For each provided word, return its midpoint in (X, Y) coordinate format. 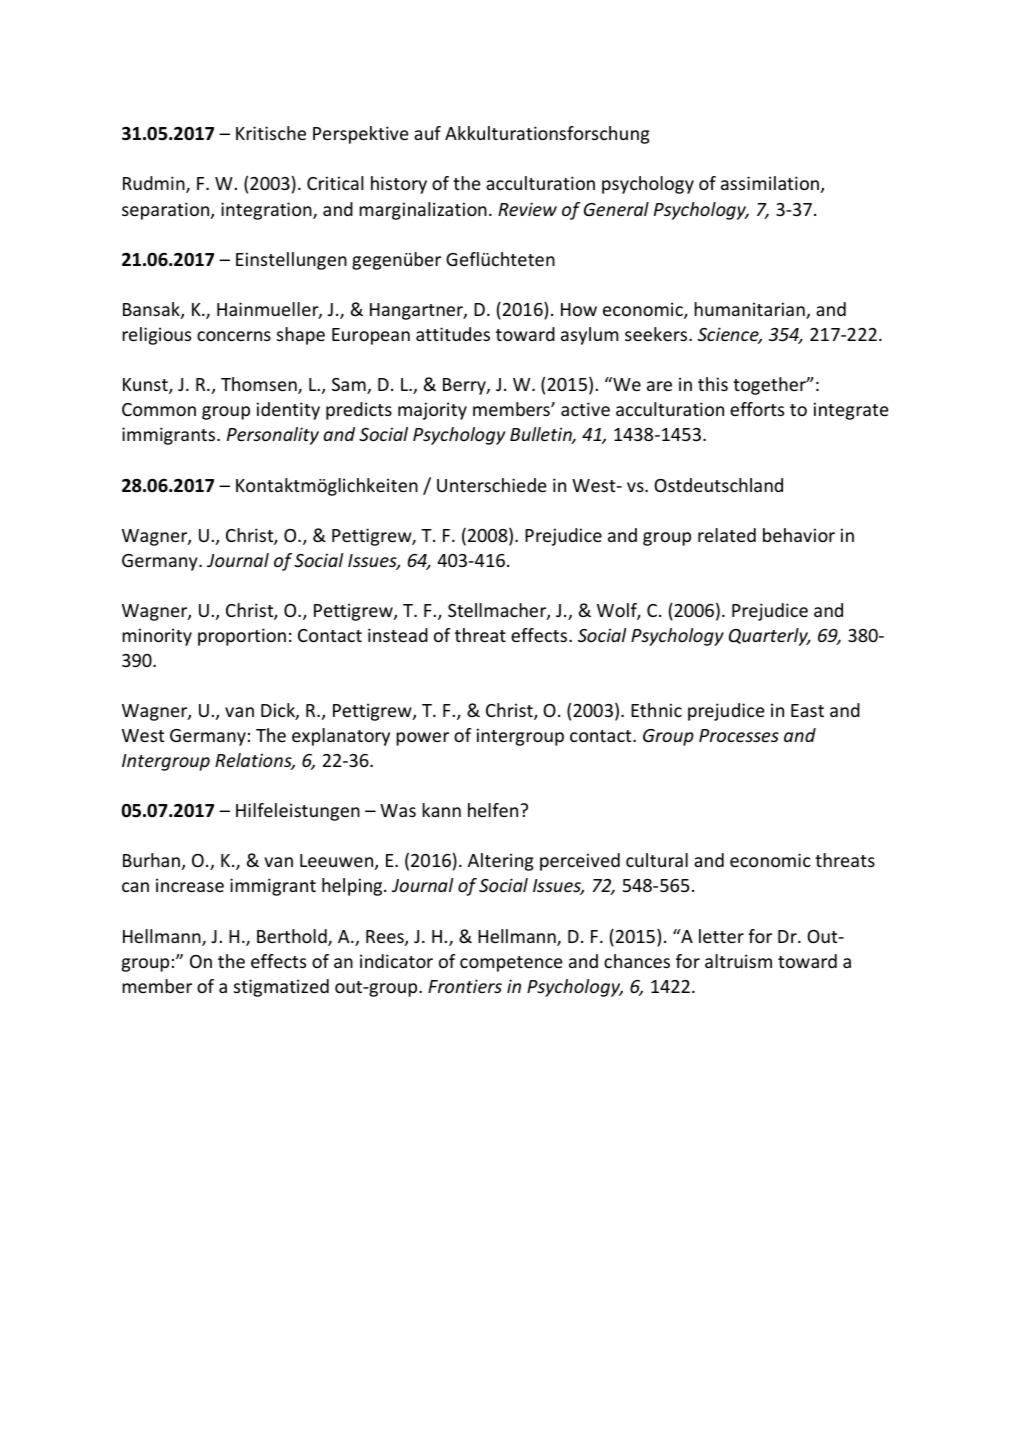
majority (432, 411)
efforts (757, 409)
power (422, 739)
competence (511, 964)
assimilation (770, 183)
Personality (273, 436)
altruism (738, 961)
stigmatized (281, 988)
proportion (242, 637)
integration (267, 211)
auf (427, 133)
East (807, 710)
